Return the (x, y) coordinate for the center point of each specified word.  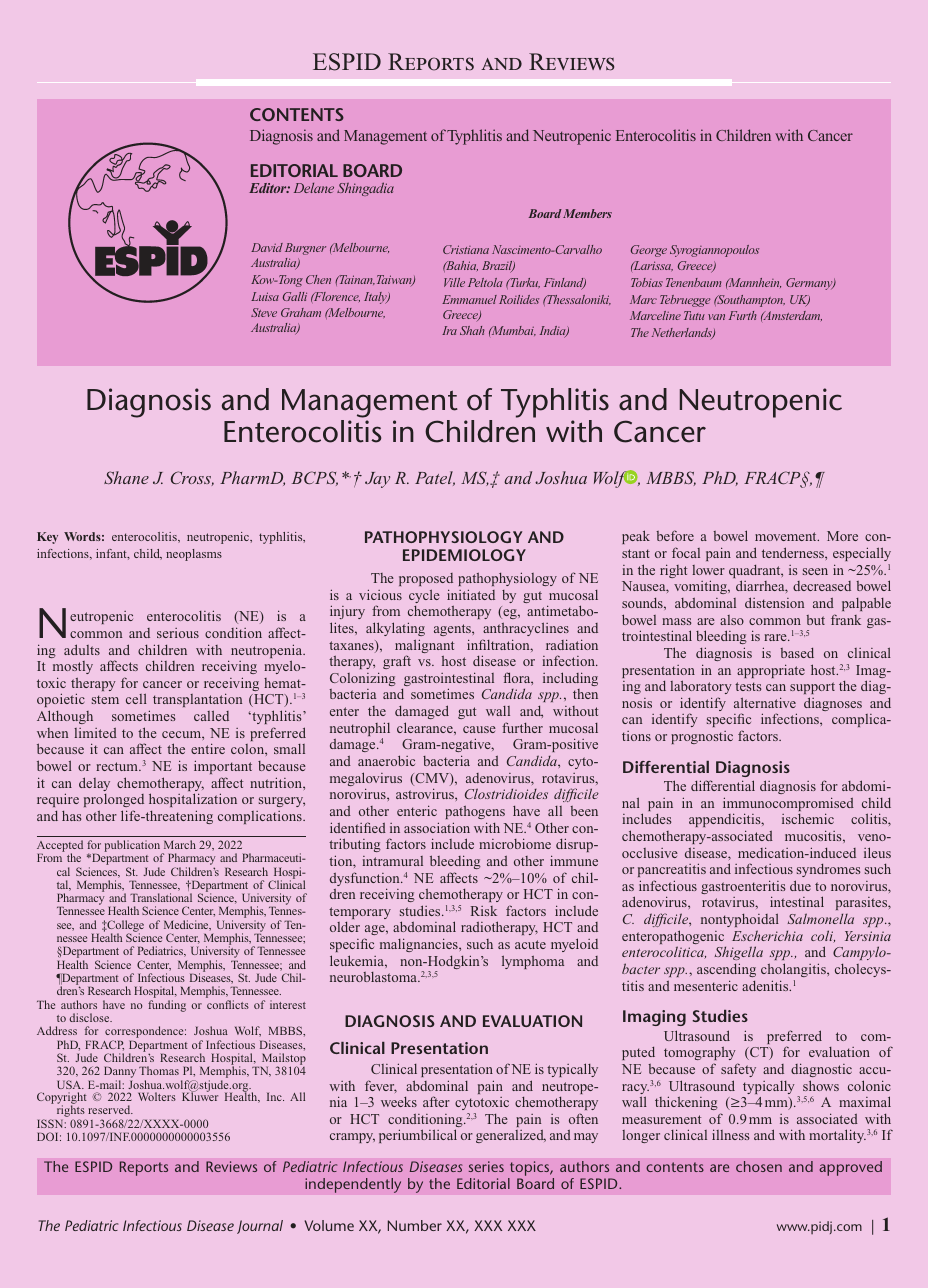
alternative (765, 702)
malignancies (420, 945)
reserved (110, 1109)
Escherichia (767, 935)
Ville (454, 282)
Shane (126, 477)
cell (136, 698)
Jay (377, 480)
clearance (426, 727)
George (649, 251)
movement (787, 536)
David (267, 247)
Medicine (187, 925)
